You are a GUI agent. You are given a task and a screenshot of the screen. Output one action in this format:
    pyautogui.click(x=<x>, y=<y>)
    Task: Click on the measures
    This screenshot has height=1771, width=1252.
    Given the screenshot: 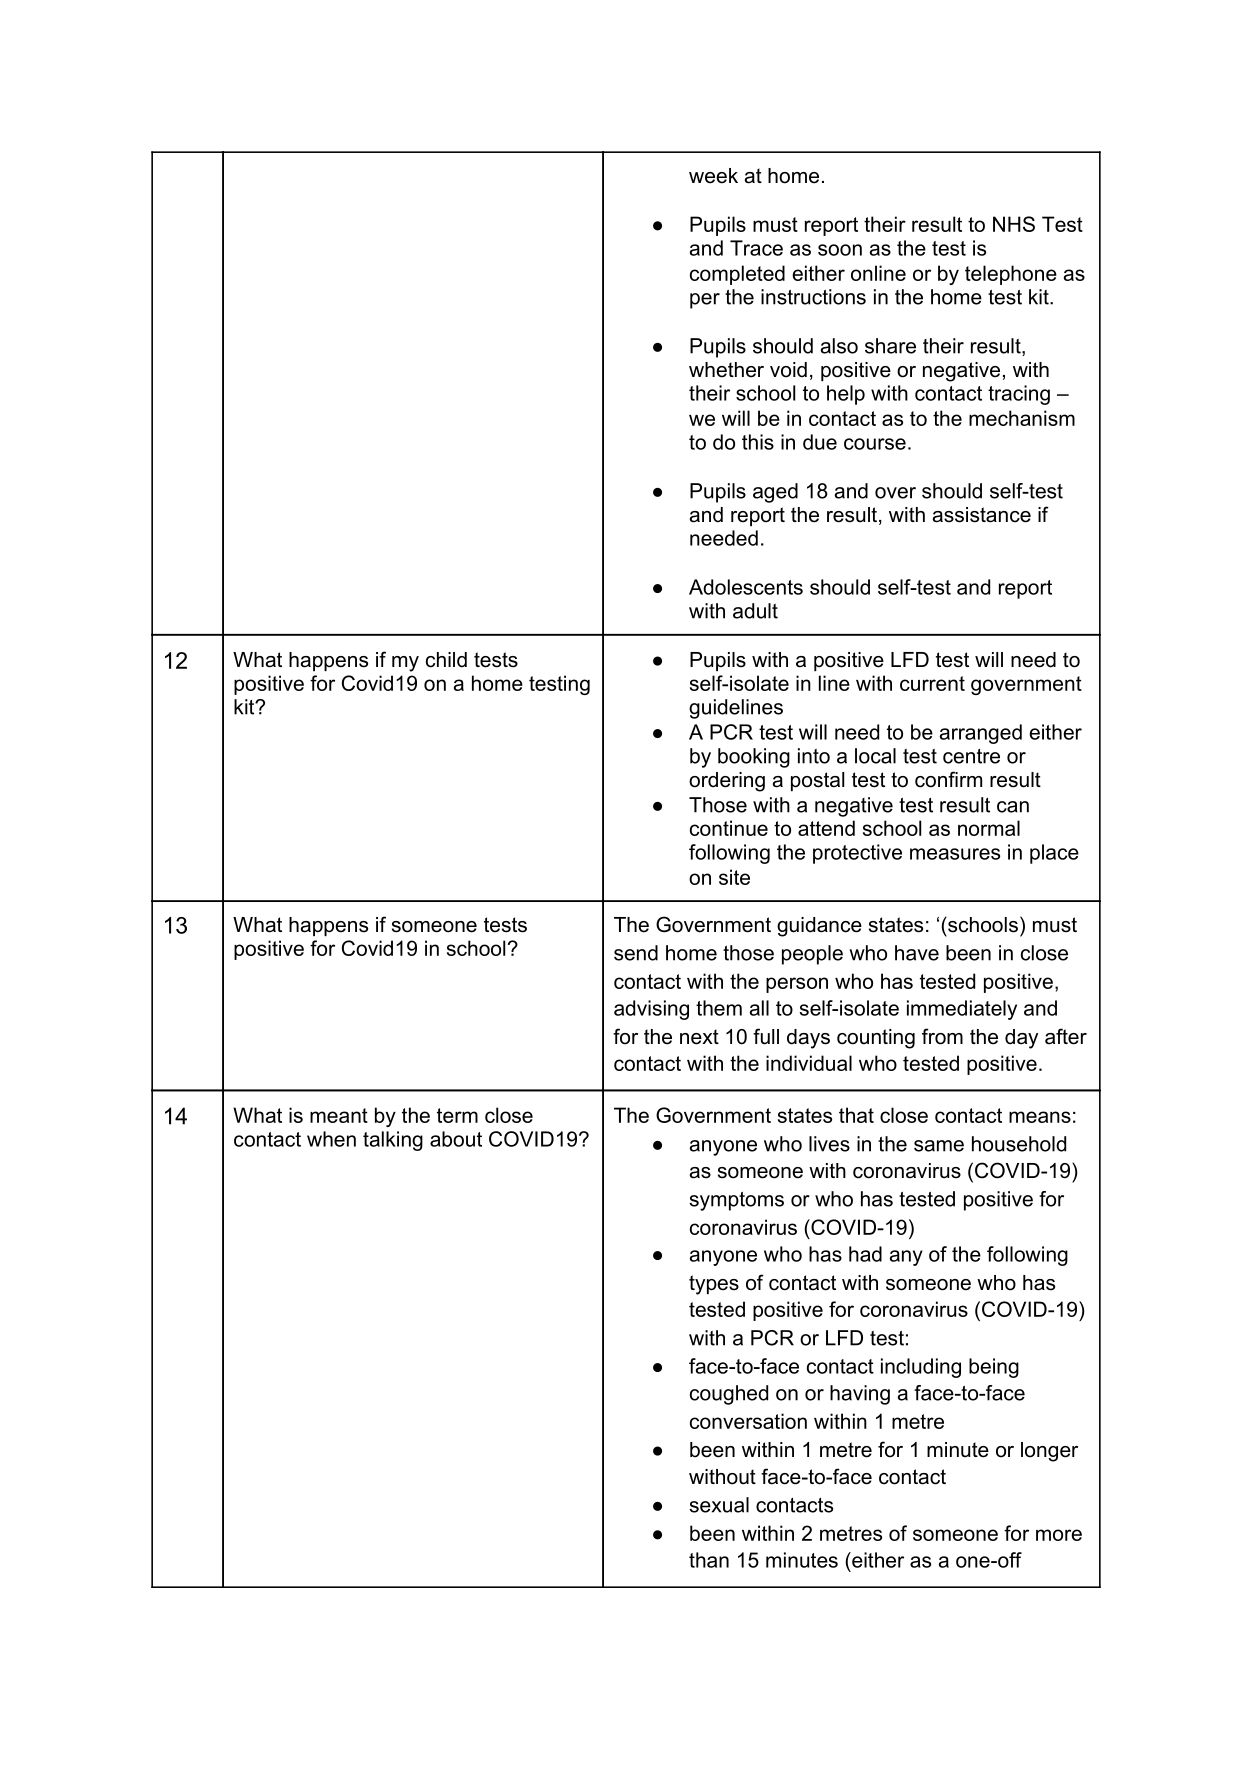 What is the action you would take?
    pyautogui.click(x=955, y=854)
